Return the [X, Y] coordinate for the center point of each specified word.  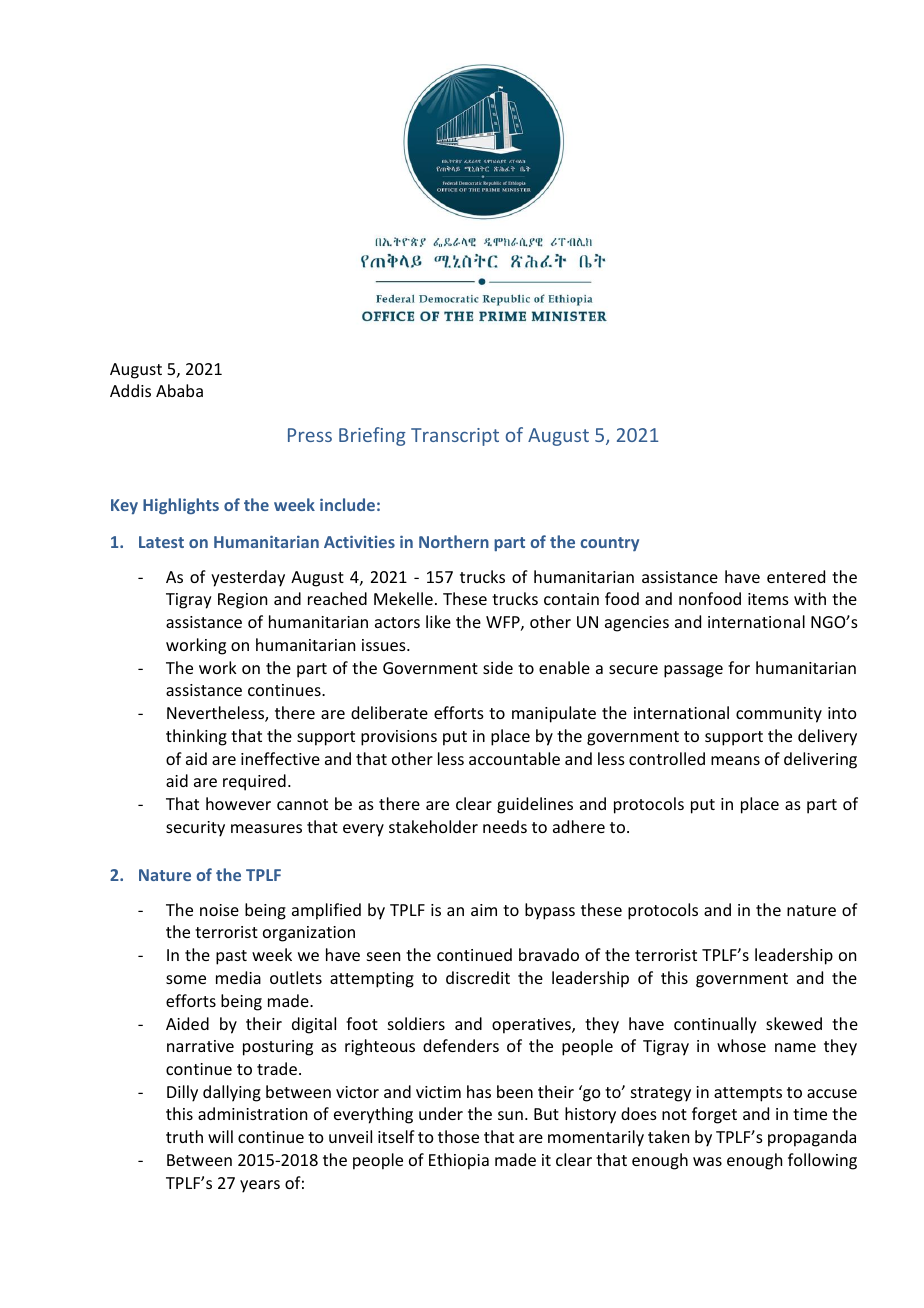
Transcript [455, 437]
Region [242, 601]
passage [693, 671]
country [609, 544]
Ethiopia [459, 1161]
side [498, 667]
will [220, 1136]
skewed [794, 1023]
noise [219, 910]
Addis [130, 390]
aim [484, 910]
